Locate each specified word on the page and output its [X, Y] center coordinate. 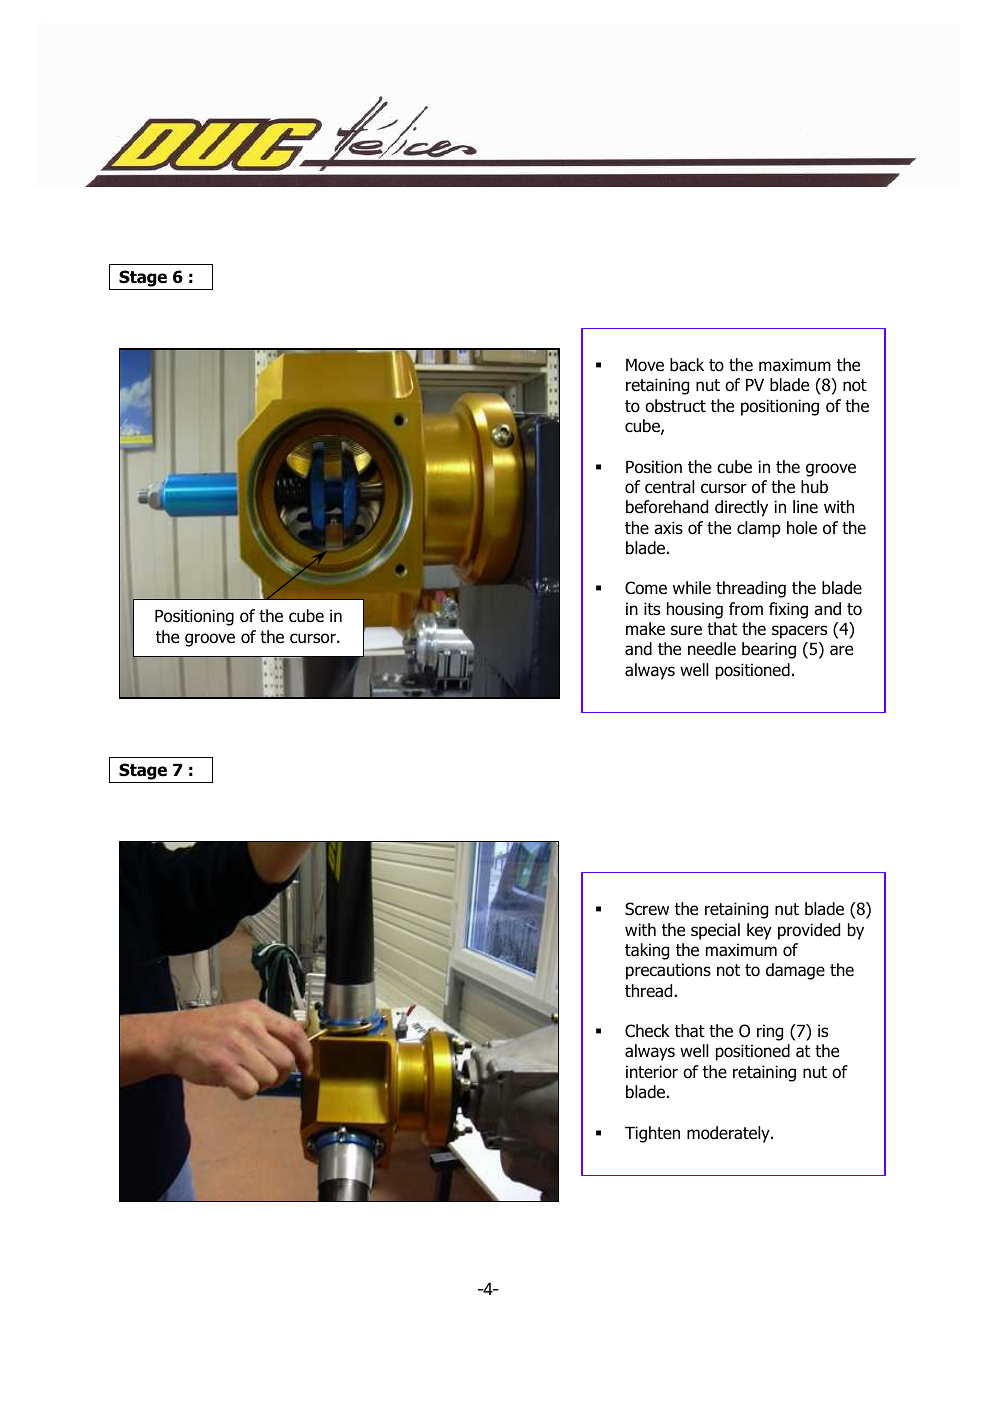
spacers [799, 632]
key [759, 931]
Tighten [652, 1134]
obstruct [675, 406]
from [746, 609]
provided [809, 931]
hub [814, 487]
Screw [647, 909]
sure [686, 630]
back [687, 365]
